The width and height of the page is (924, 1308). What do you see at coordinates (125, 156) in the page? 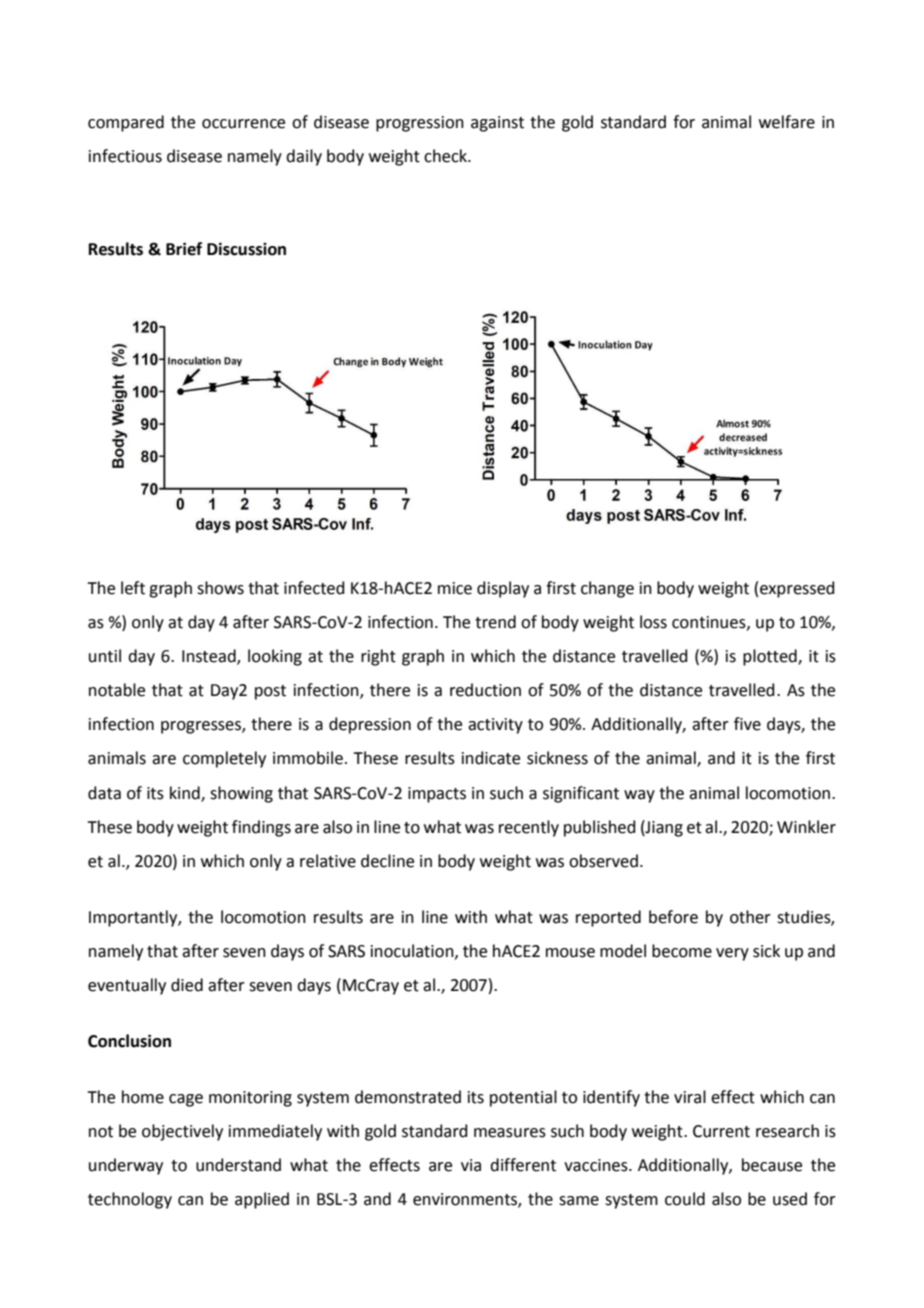
I see `infectious` at bounding box center [125, 156].
